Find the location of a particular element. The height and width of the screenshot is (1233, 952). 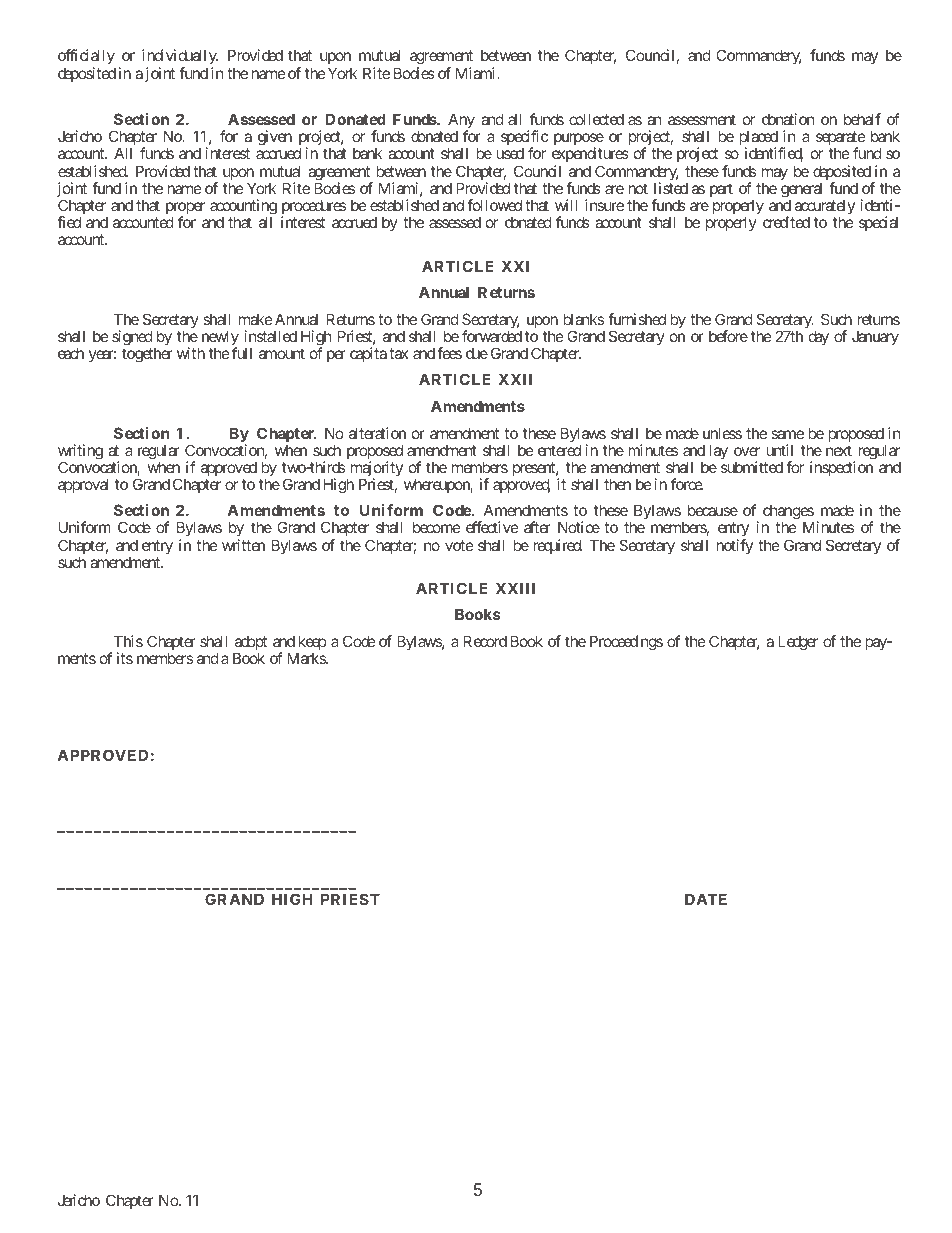

keep is located at coordinates (311, 644).
